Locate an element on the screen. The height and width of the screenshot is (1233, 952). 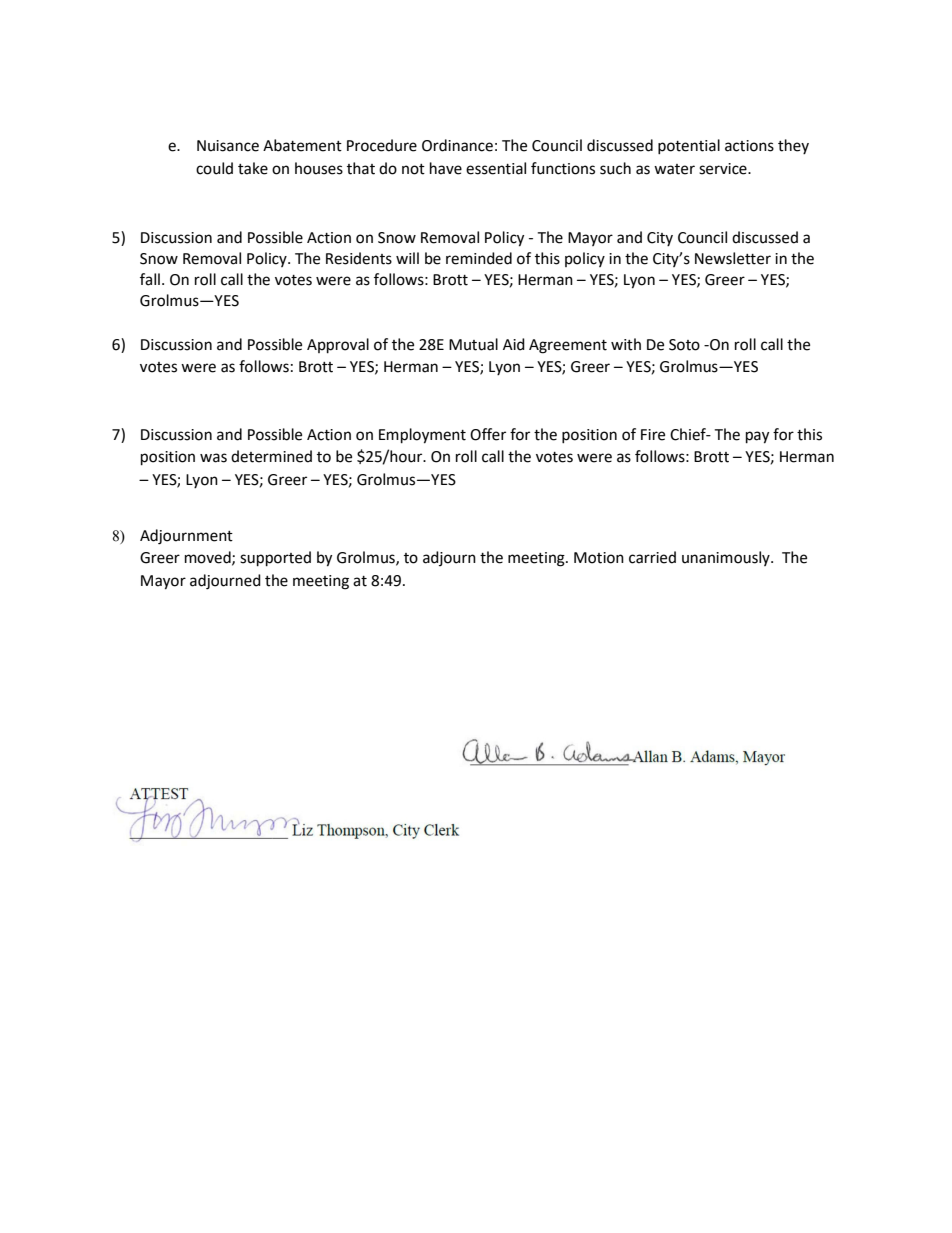
service is located at coordinates (724, 169).
